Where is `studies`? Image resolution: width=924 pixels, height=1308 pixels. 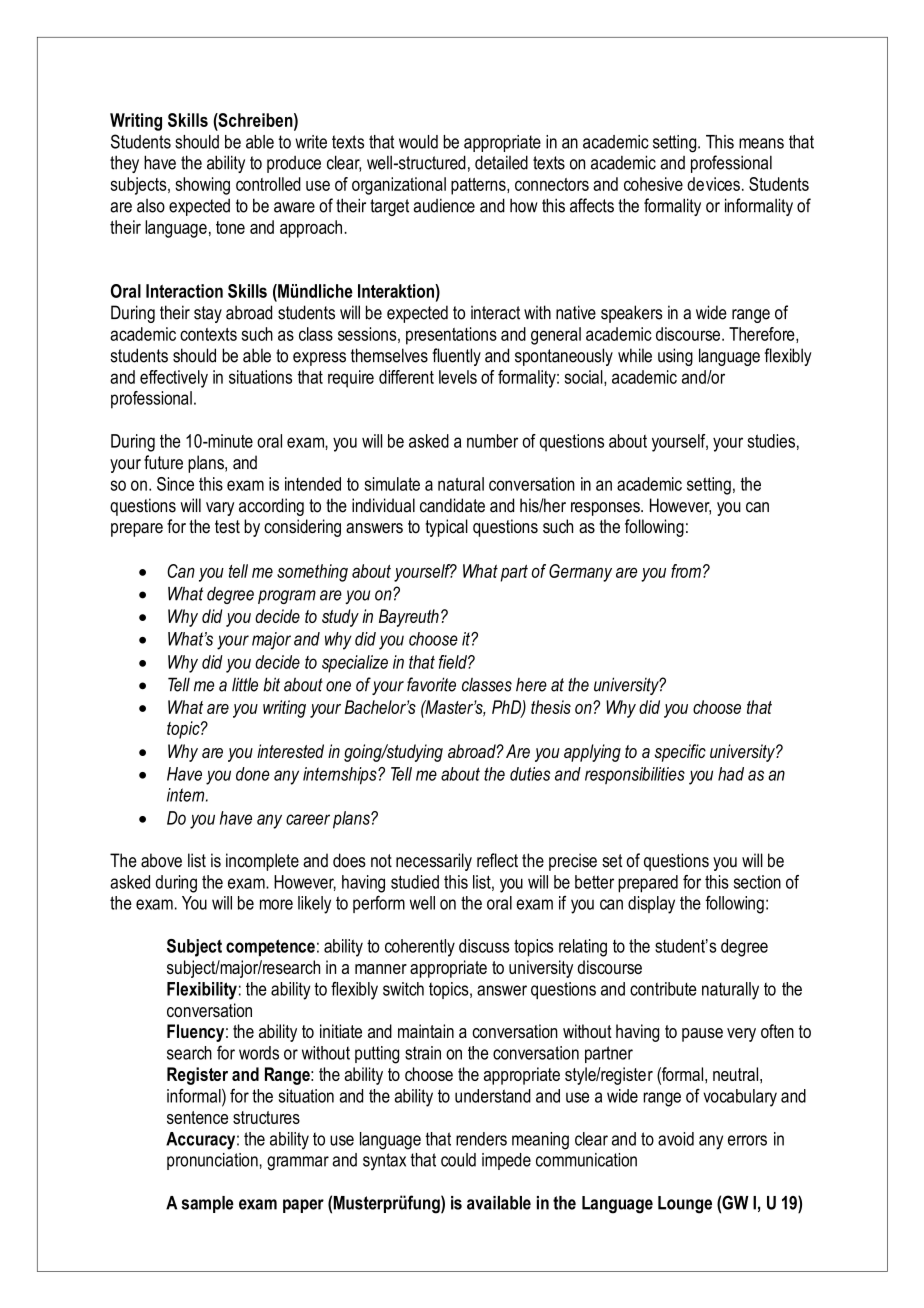 studies is located at coordinates (771, 441).
